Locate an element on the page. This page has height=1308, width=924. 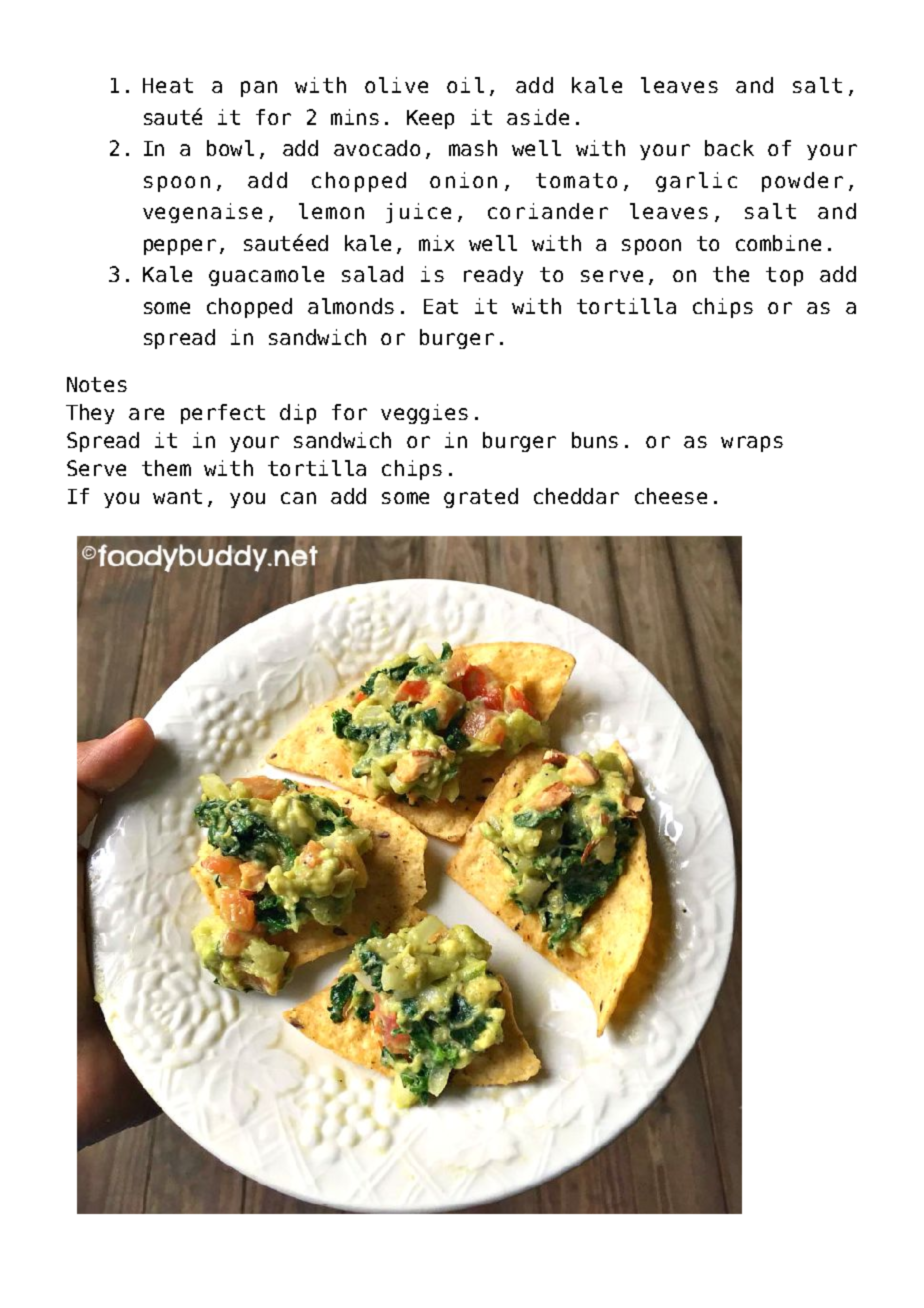
Heat is located at coordinates (168, 85).
